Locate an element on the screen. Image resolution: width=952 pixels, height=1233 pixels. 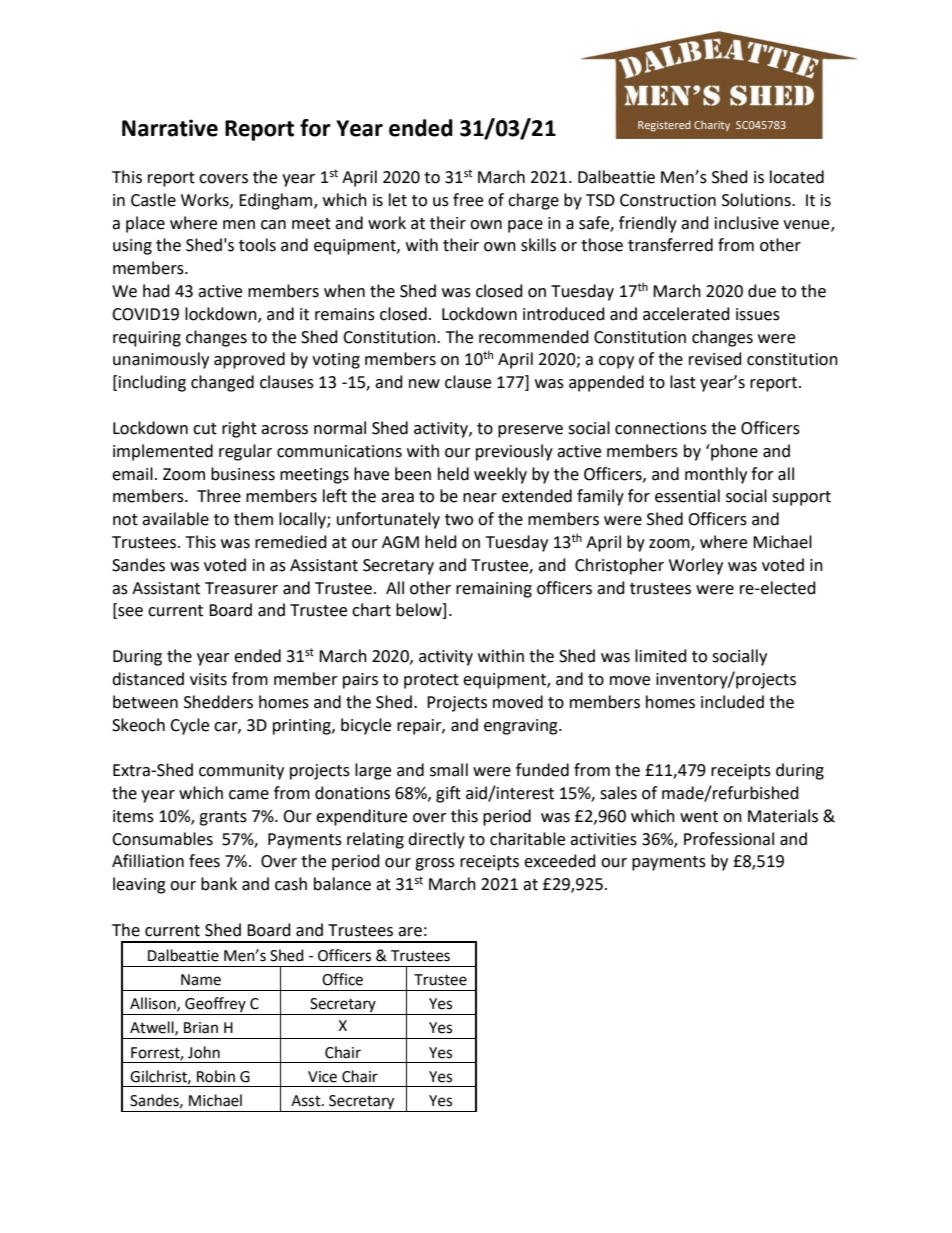
remaining is located at coordinates (494, 590).
